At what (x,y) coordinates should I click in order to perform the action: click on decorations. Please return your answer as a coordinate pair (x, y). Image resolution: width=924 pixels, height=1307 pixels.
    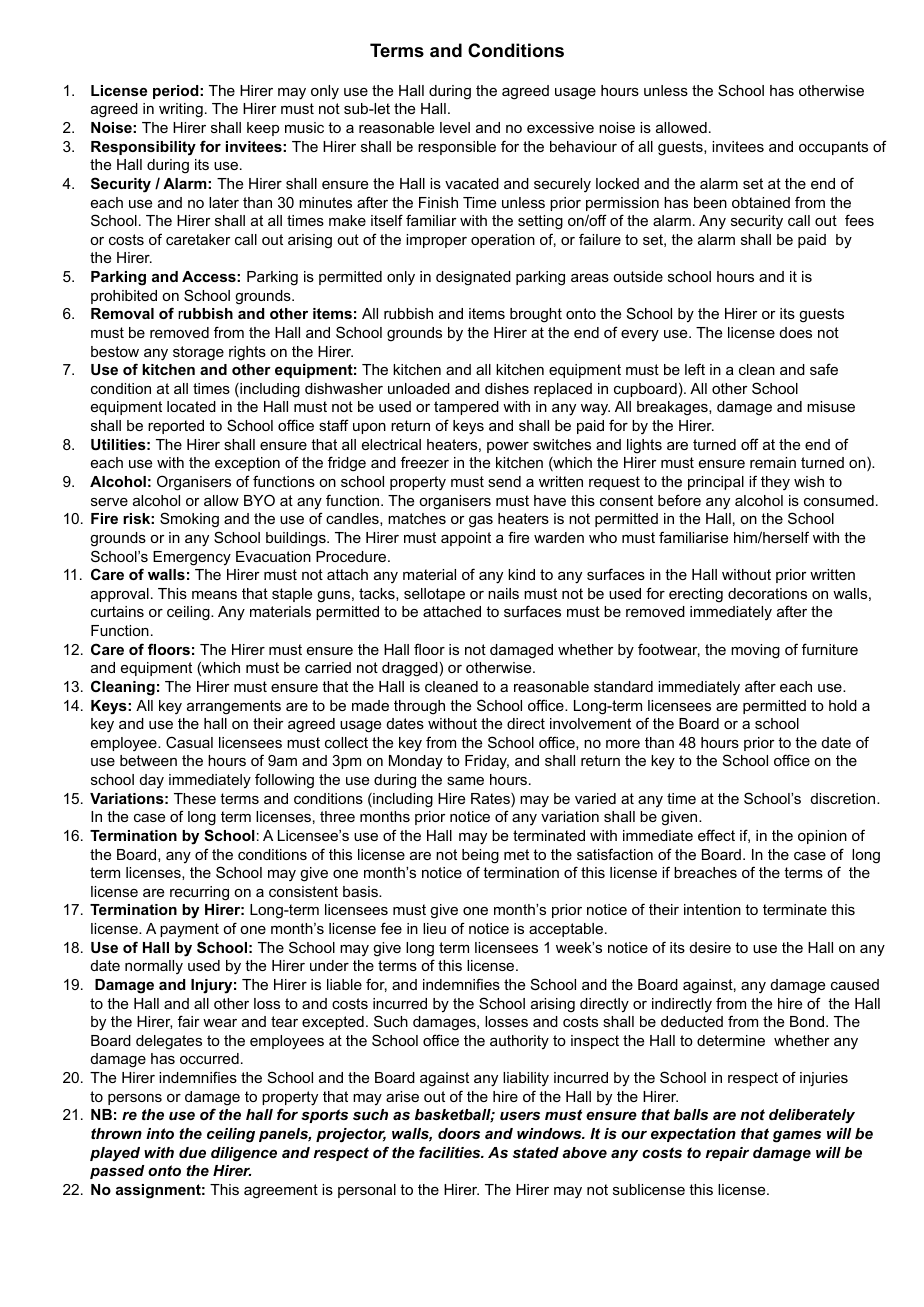
    Looking at the image, I should click on (767, 593).
